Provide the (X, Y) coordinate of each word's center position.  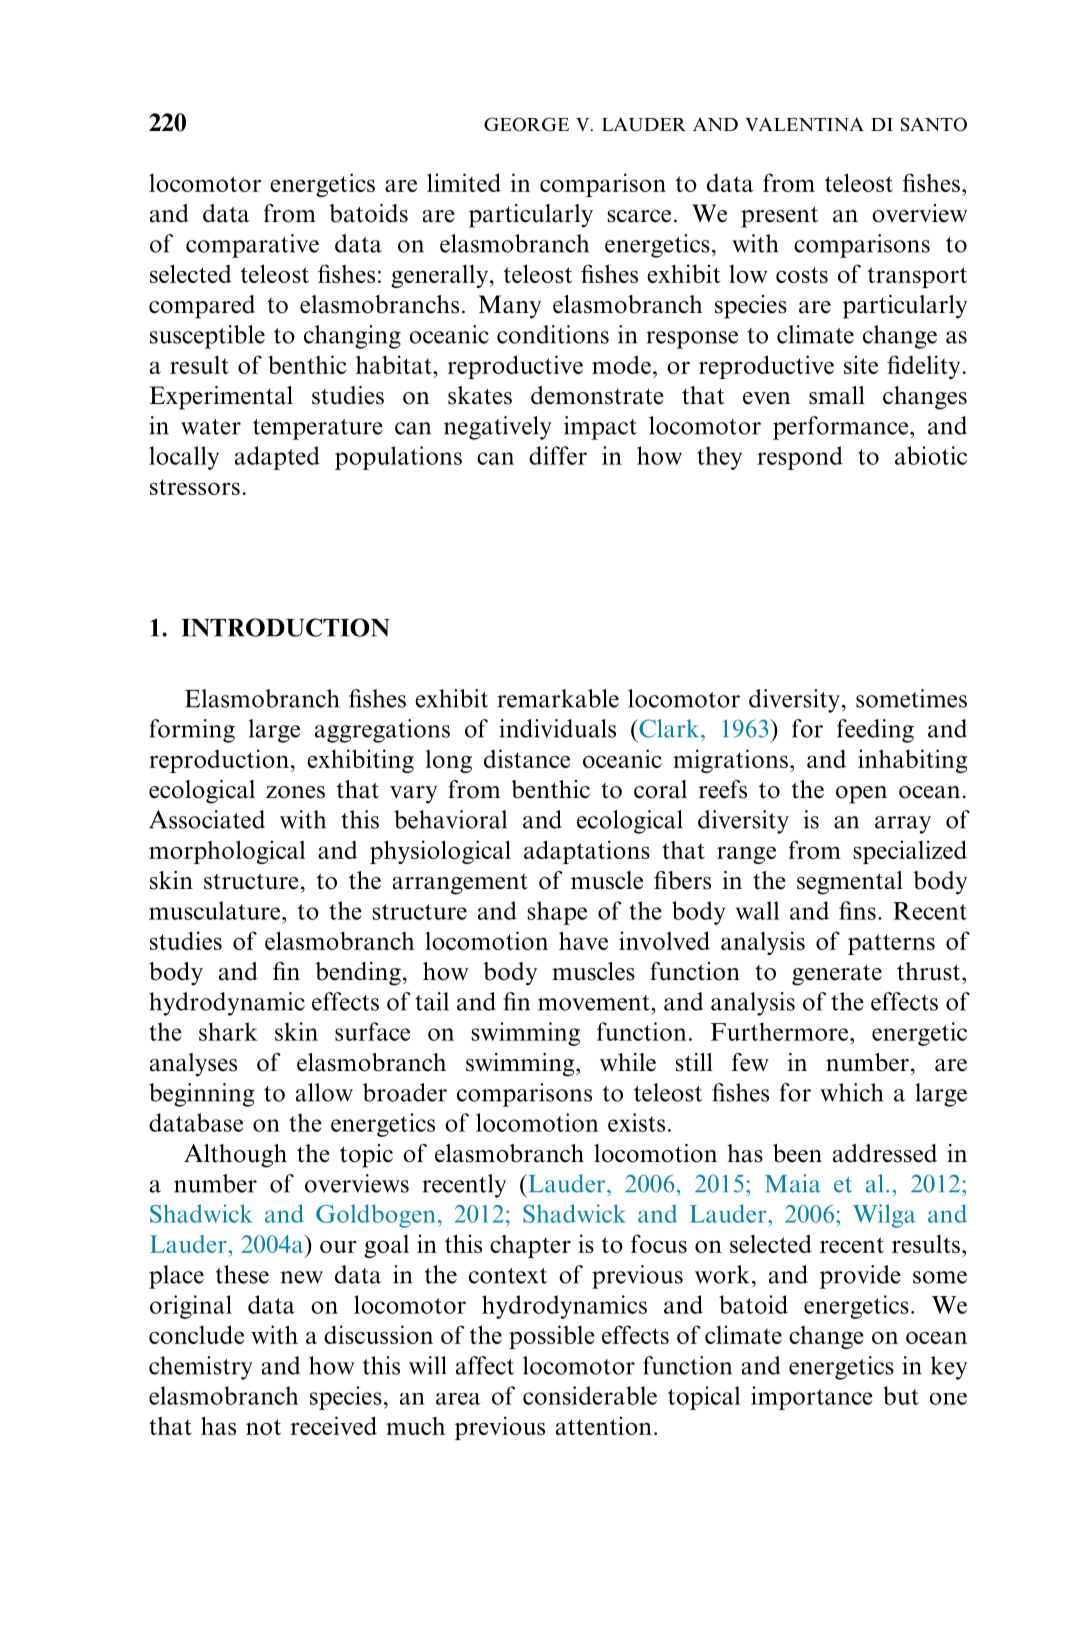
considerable (590, 1395)
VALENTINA (804, 124)
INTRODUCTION (285, 627)
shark (228, 1031)
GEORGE (526, 124)
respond (800, 458)
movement (595, 1003)
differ (558, 455)
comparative (252, 246)
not (263, 1427)
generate (837, 975)
